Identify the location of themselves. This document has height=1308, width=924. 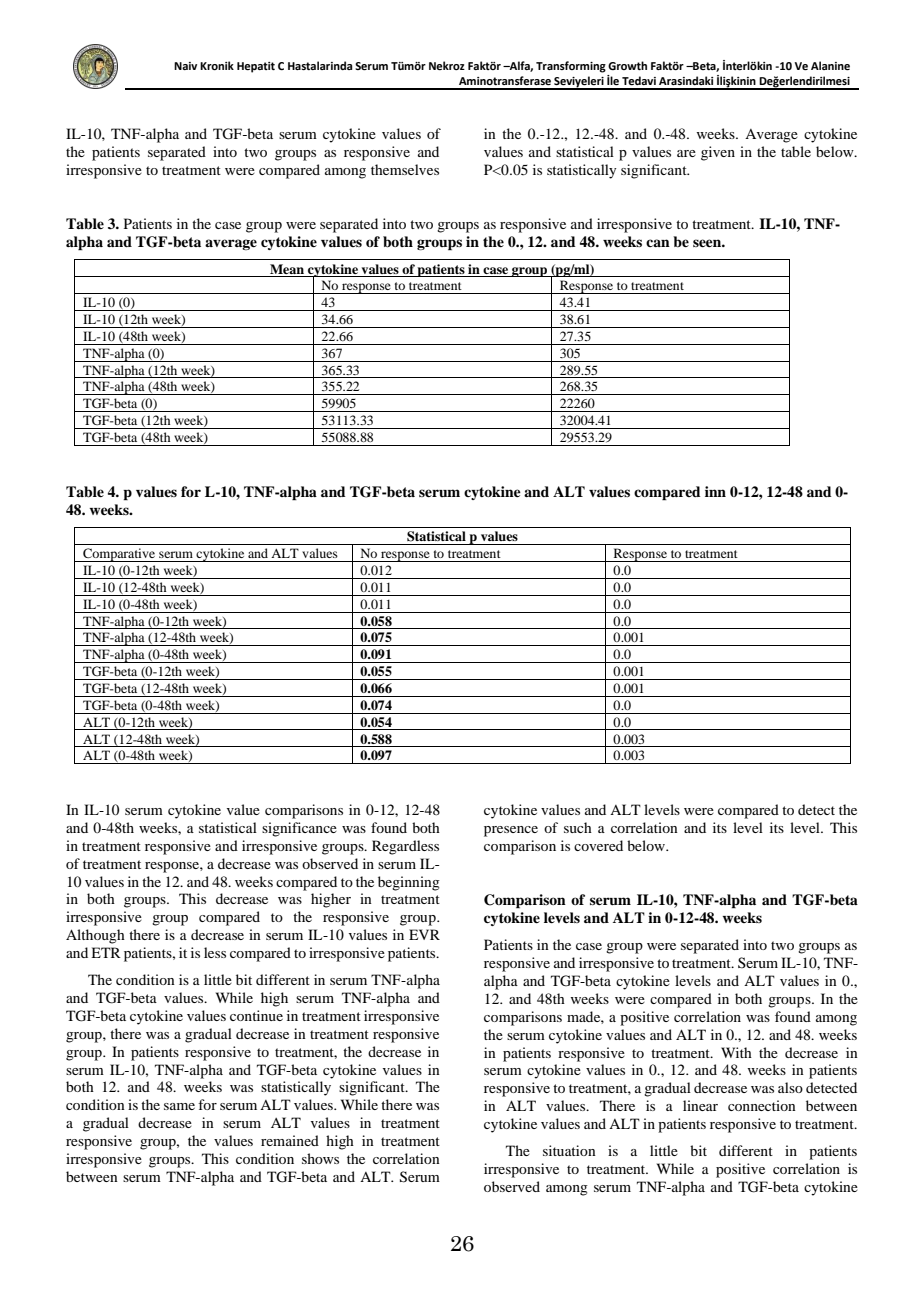
(405, 169).
